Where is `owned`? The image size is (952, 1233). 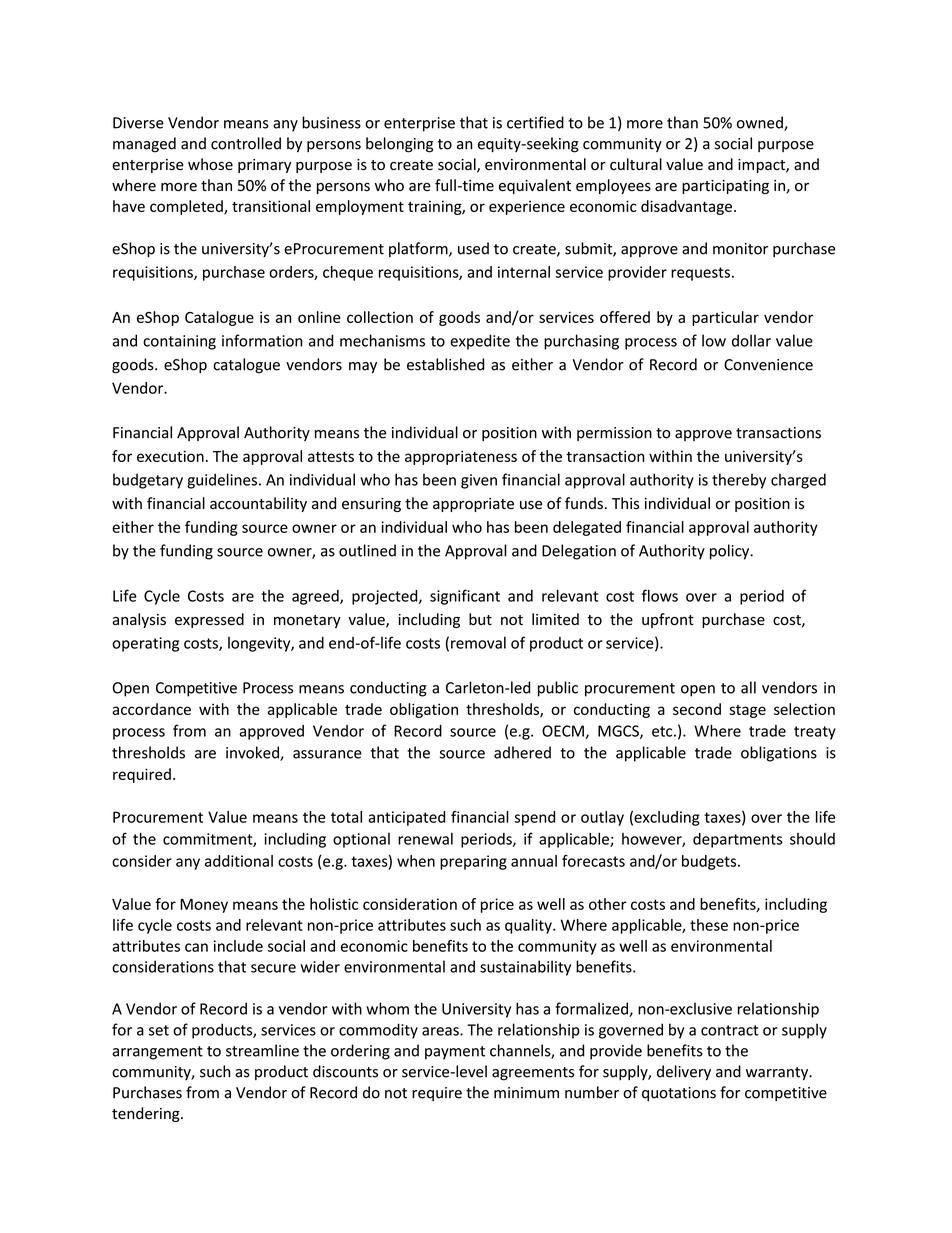 owned is located at coordinates (761, 123).
